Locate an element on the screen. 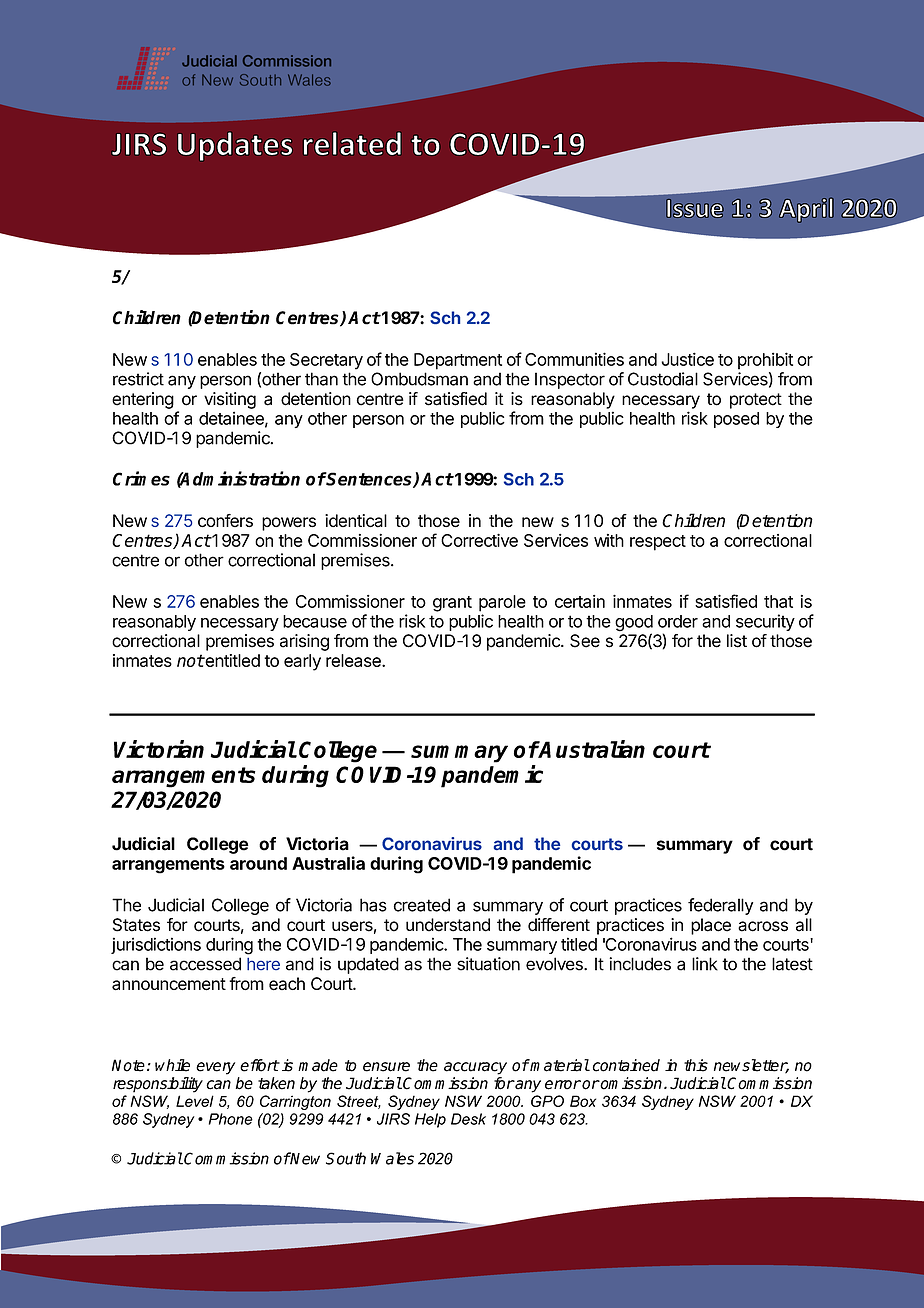  Department is located at coordinates (458, 361).
